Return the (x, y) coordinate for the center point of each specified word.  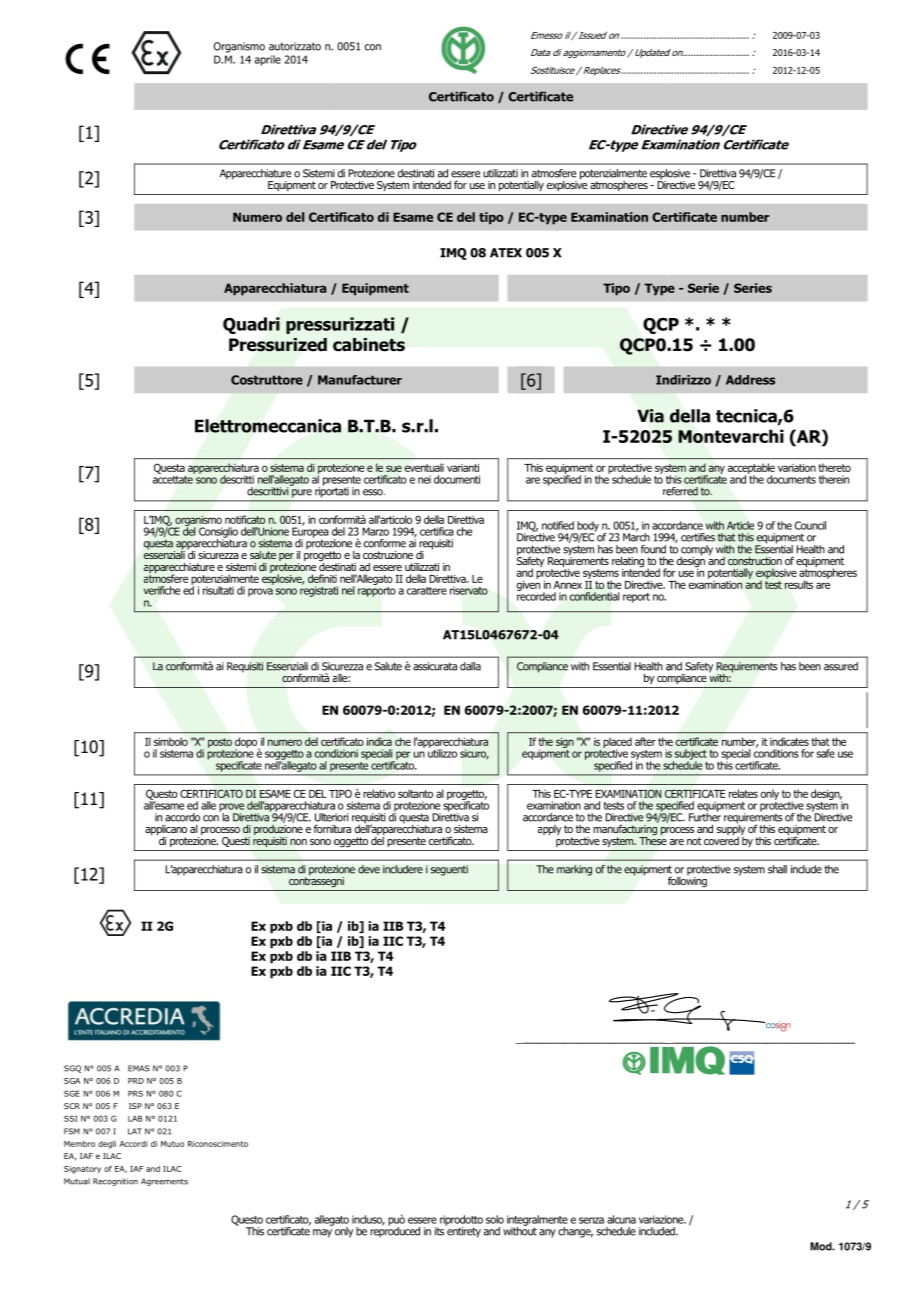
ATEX (506, 253)
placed (617, 744)
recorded (536, 595)
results (799, 584)
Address (750, 380)
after (645, 741)
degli (107, 1145)
